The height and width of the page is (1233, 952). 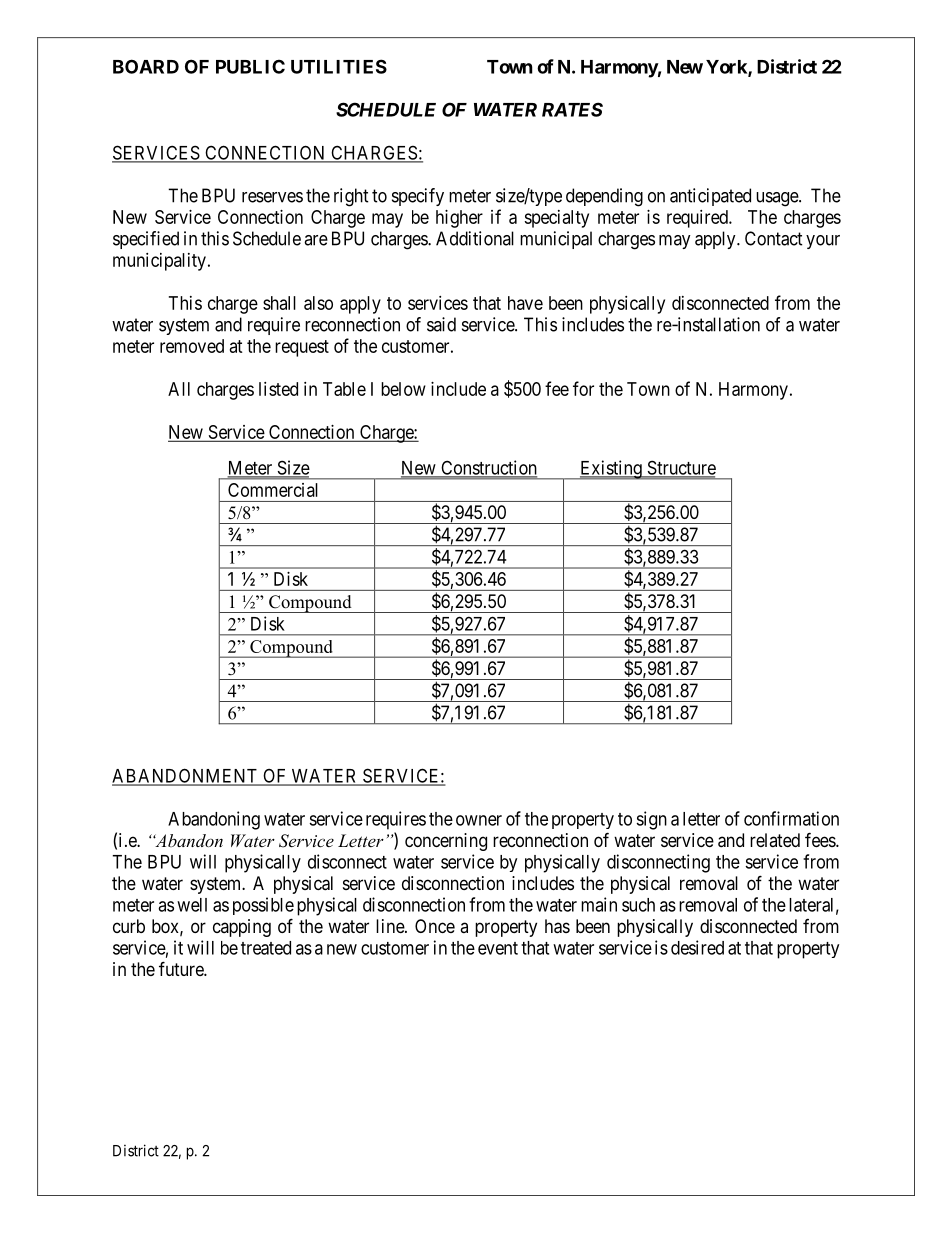 What do you see at coordinates (418, 197) in the page?
I see `specify` at bounding box center [418, 197].
